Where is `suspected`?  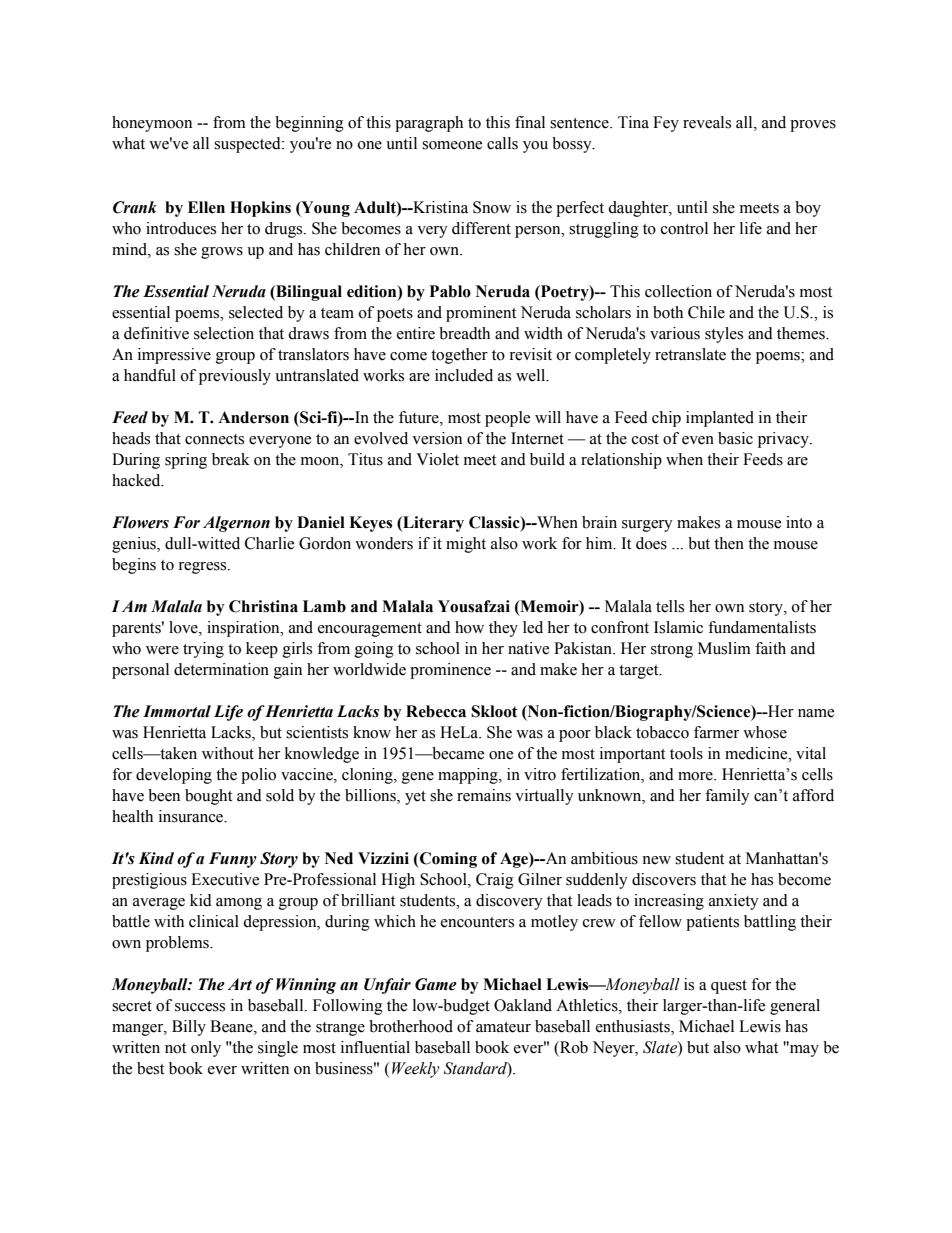 suspected is located at coordinates (248, 145).
